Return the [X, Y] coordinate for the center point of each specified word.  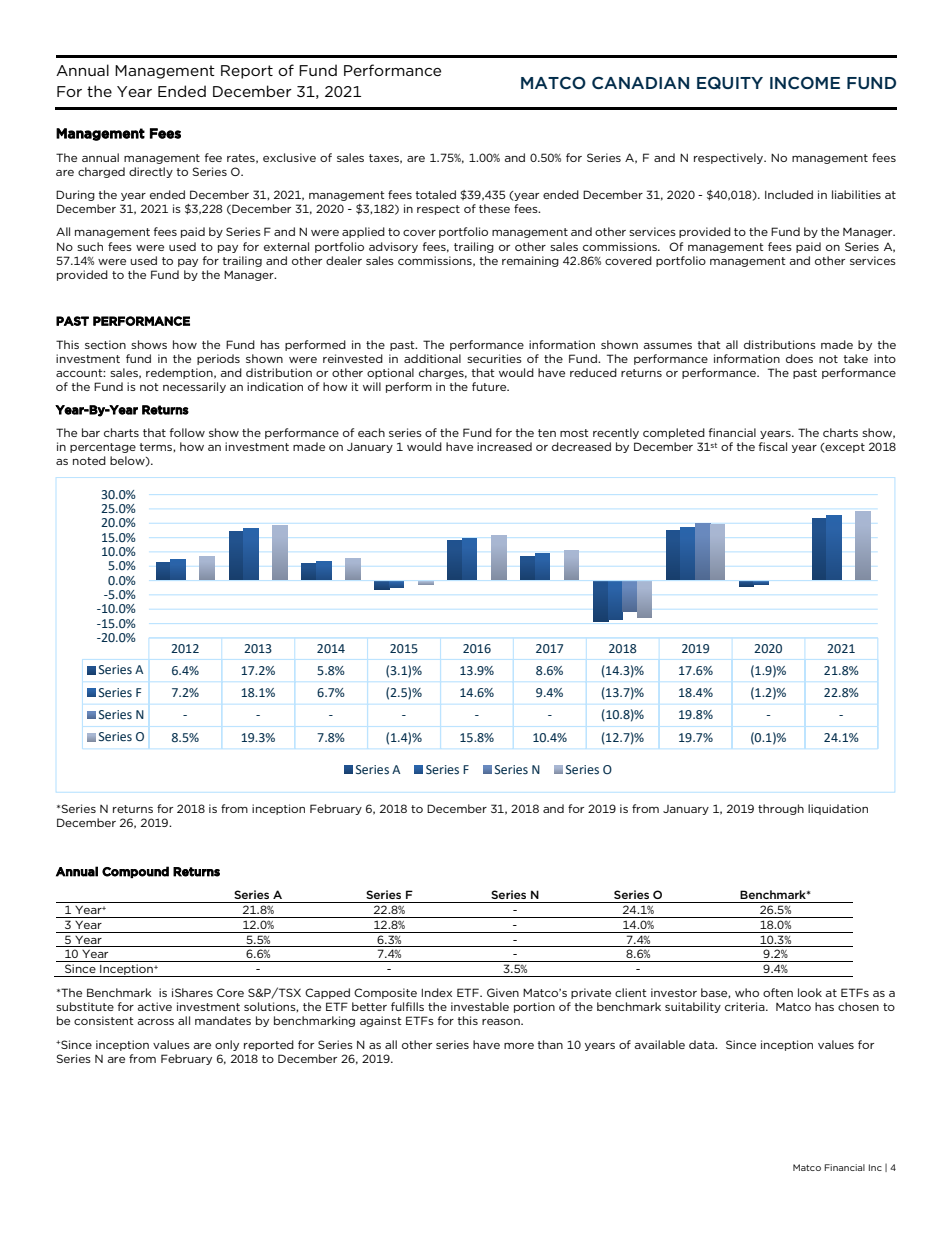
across [155, 1022]
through [781, 809]
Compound [135, 872]
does [799, 358]
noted [89, 460]
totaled [435, 194]
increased [504, 446]
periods [218, 359]
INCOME [805, 82]
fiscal [773, 446]
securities [494, 358]
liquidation [838, 809]
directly [151, 172]
